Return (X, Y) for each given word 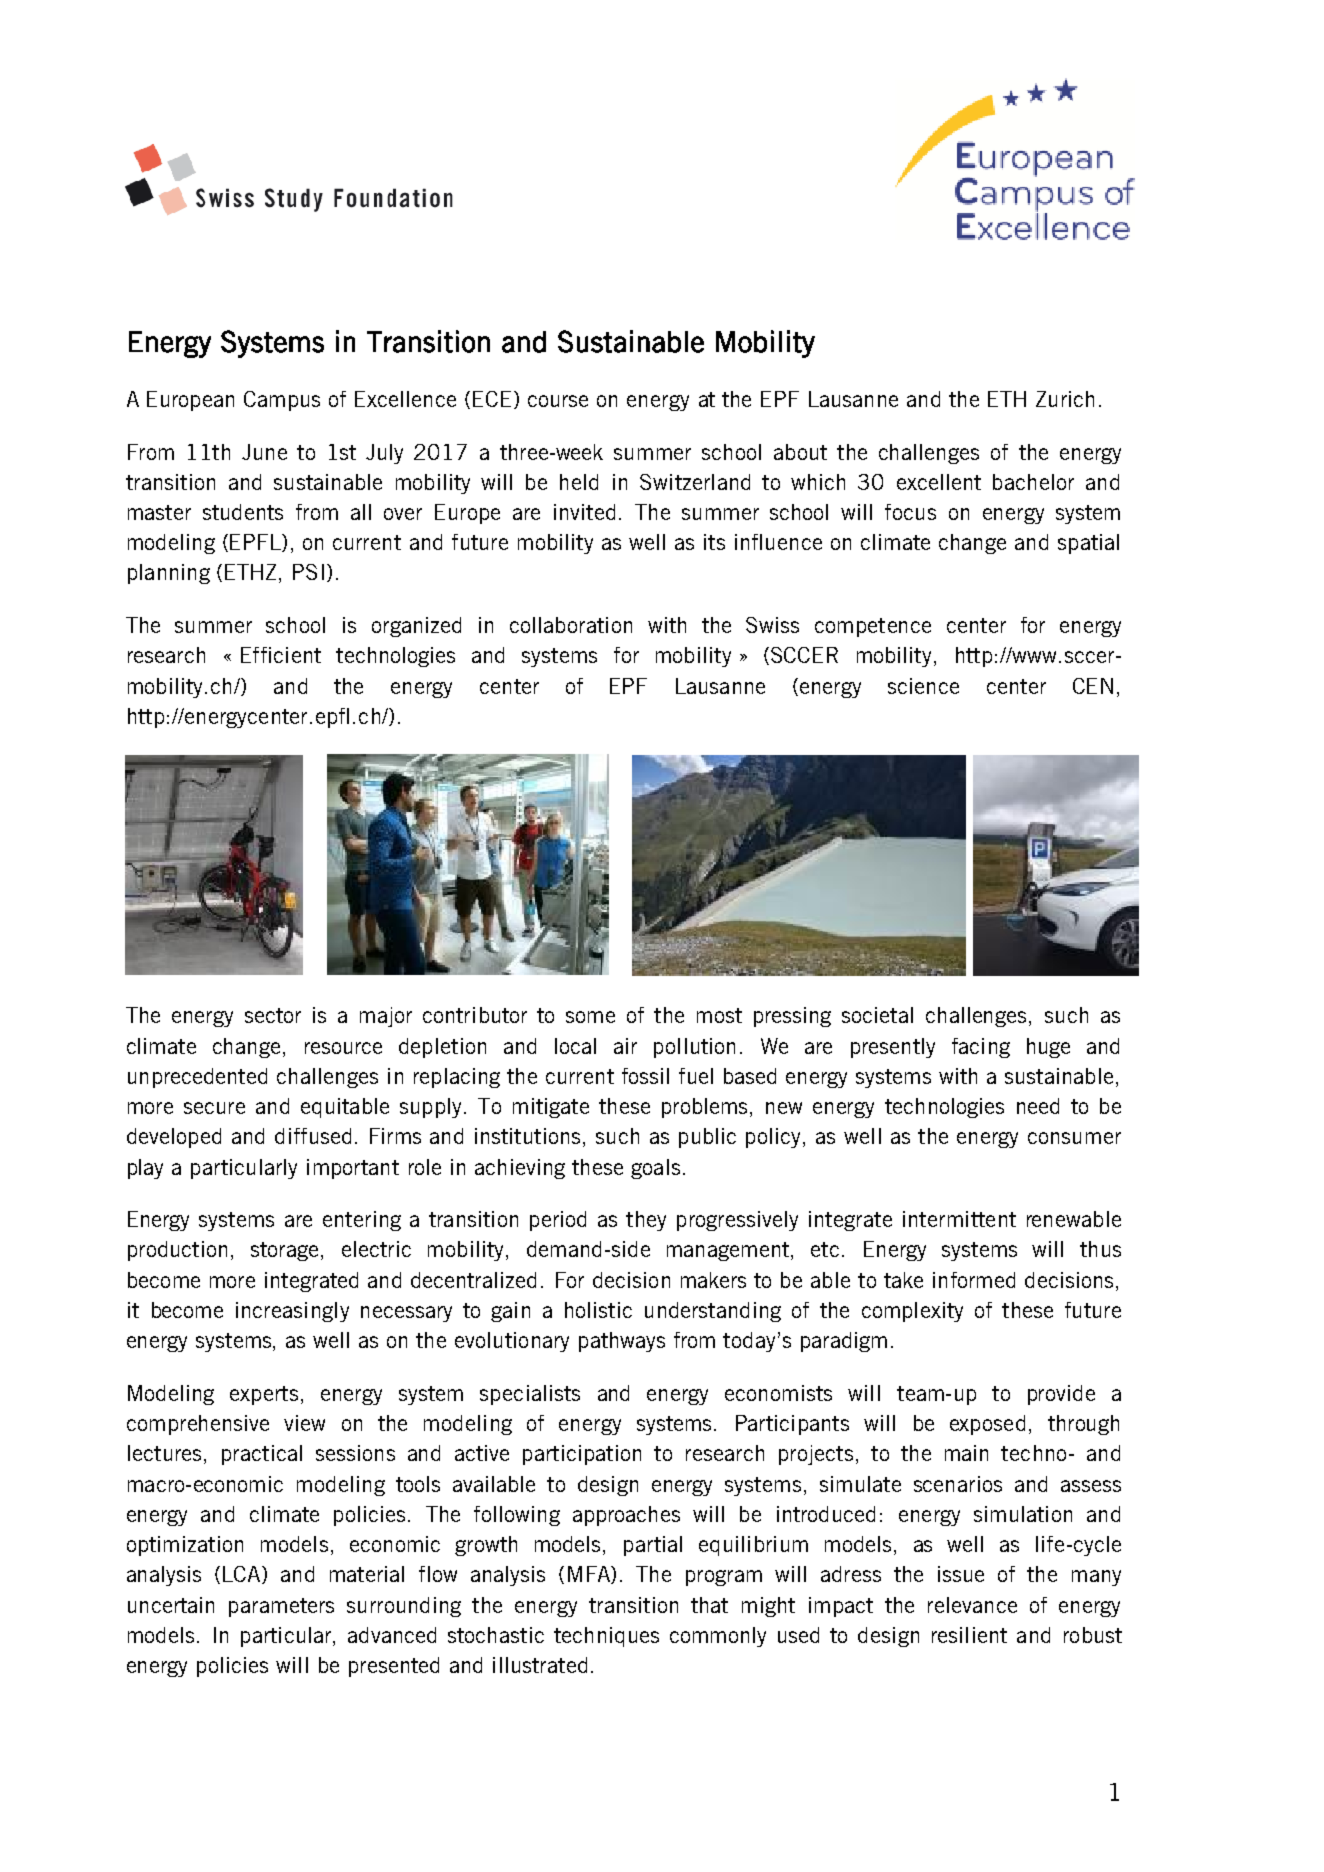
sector (273, 1015)
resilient (969, 1635)
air (625, 1046)
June (264, 452)
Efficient (281, 655)
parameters (281, 1607)
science (923, 686)
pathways (622, 1342)
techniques (606, 1637)
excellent (939, 482)
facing (981, 1048)
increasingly (292, 1312)
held (579, 482)
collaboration (571, 625)
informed (974, 1280)
